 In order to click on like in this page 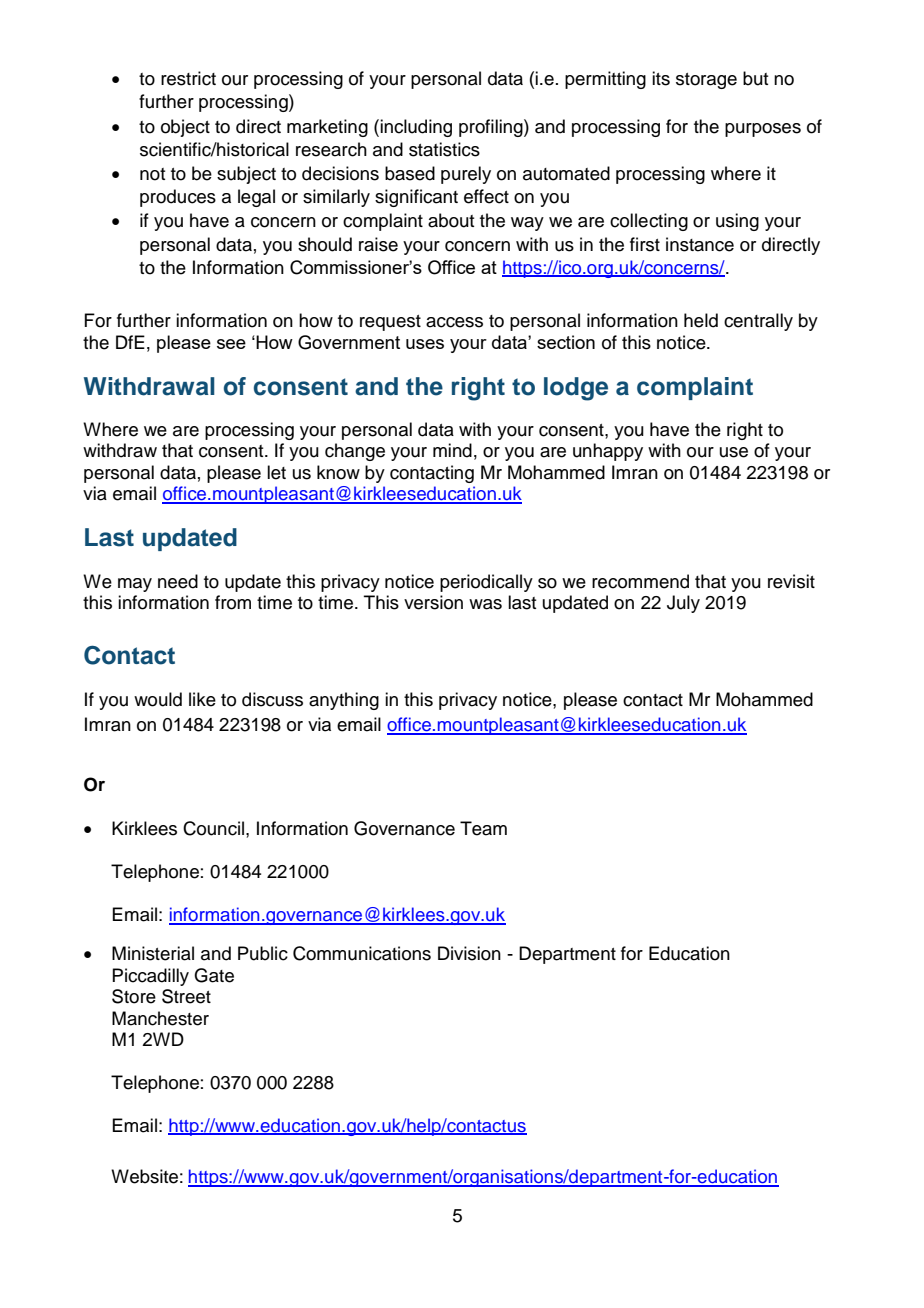, I will do `click(202, 699)`.
